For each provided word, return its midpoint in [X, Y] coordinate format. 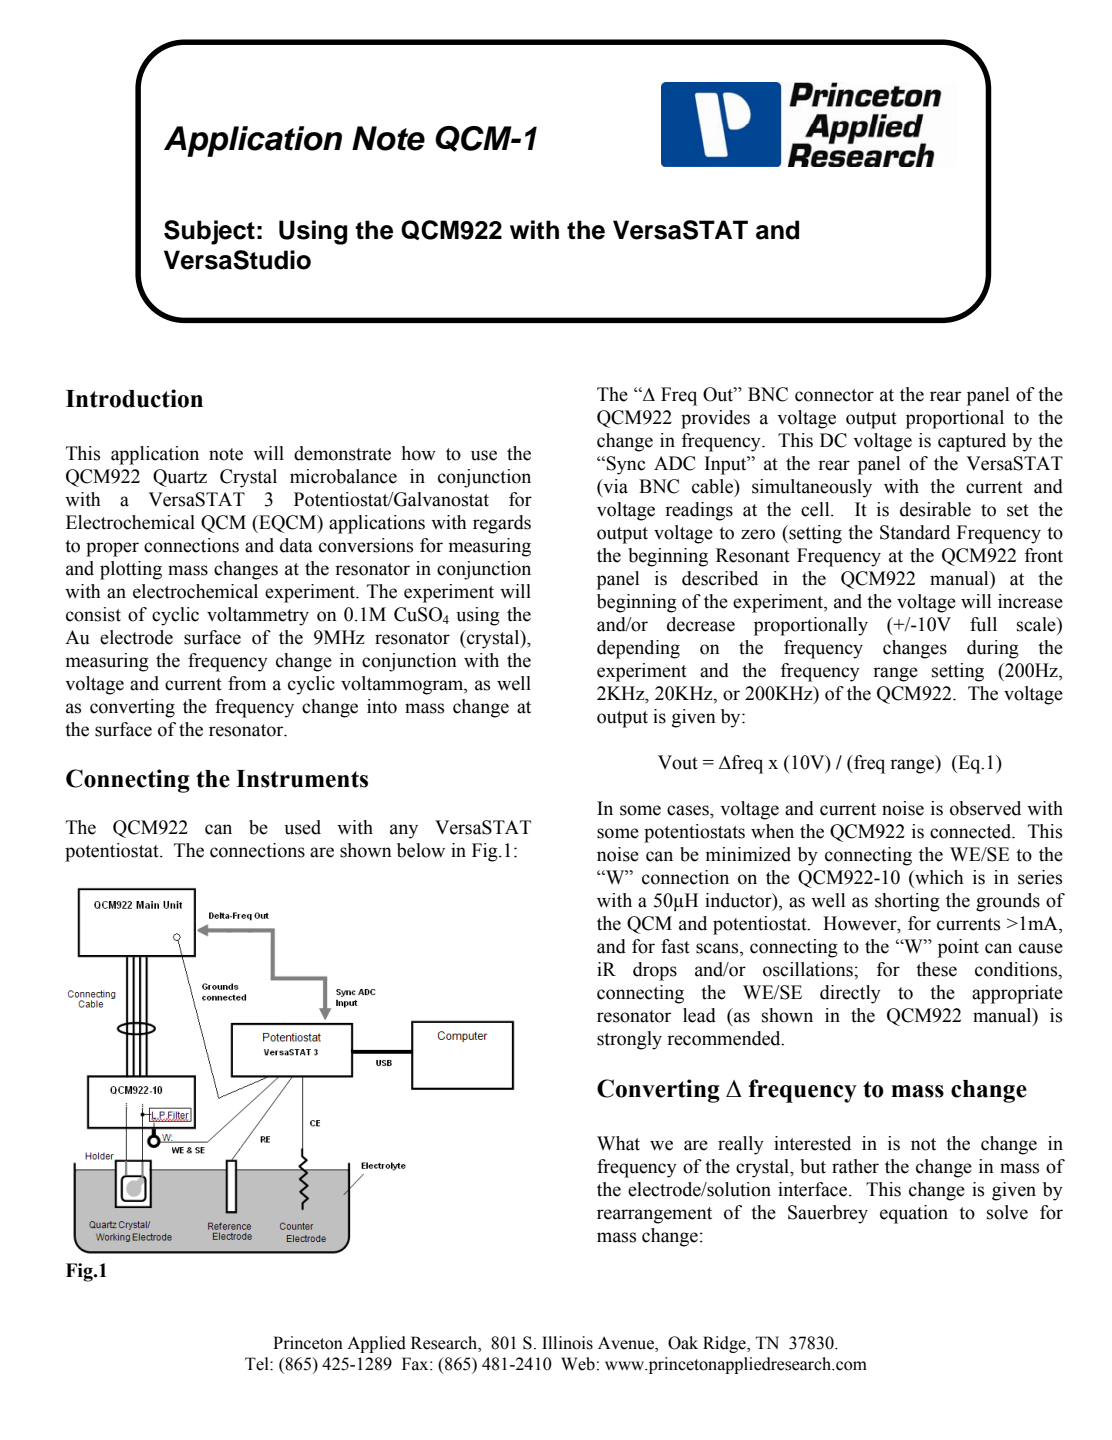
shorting [907, 902]
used [302, 827]
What [618, 1143]
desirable [935, 509]
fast [675, 946]
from [247, 683]
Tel [258, 1364]
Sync [626, 465]
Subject [209, 232]
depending [638, 649]
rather [855, 1166]
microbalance [343, 476]
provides [715, 419]
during [993, 649]
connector [834, 395]
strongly [629, 1040]
